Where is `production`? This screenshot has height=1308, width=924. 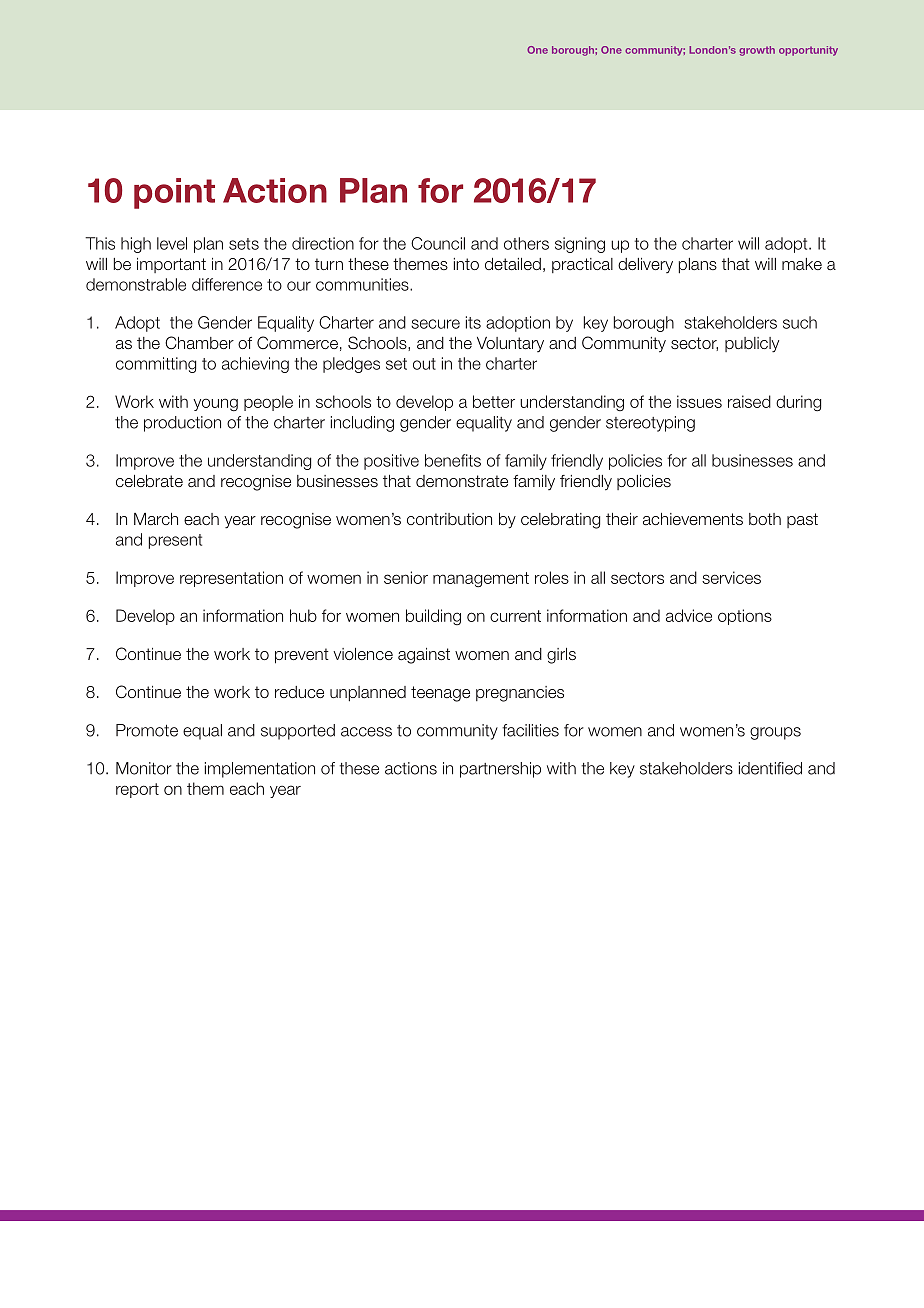
production is located at coordinates (182, 424).
